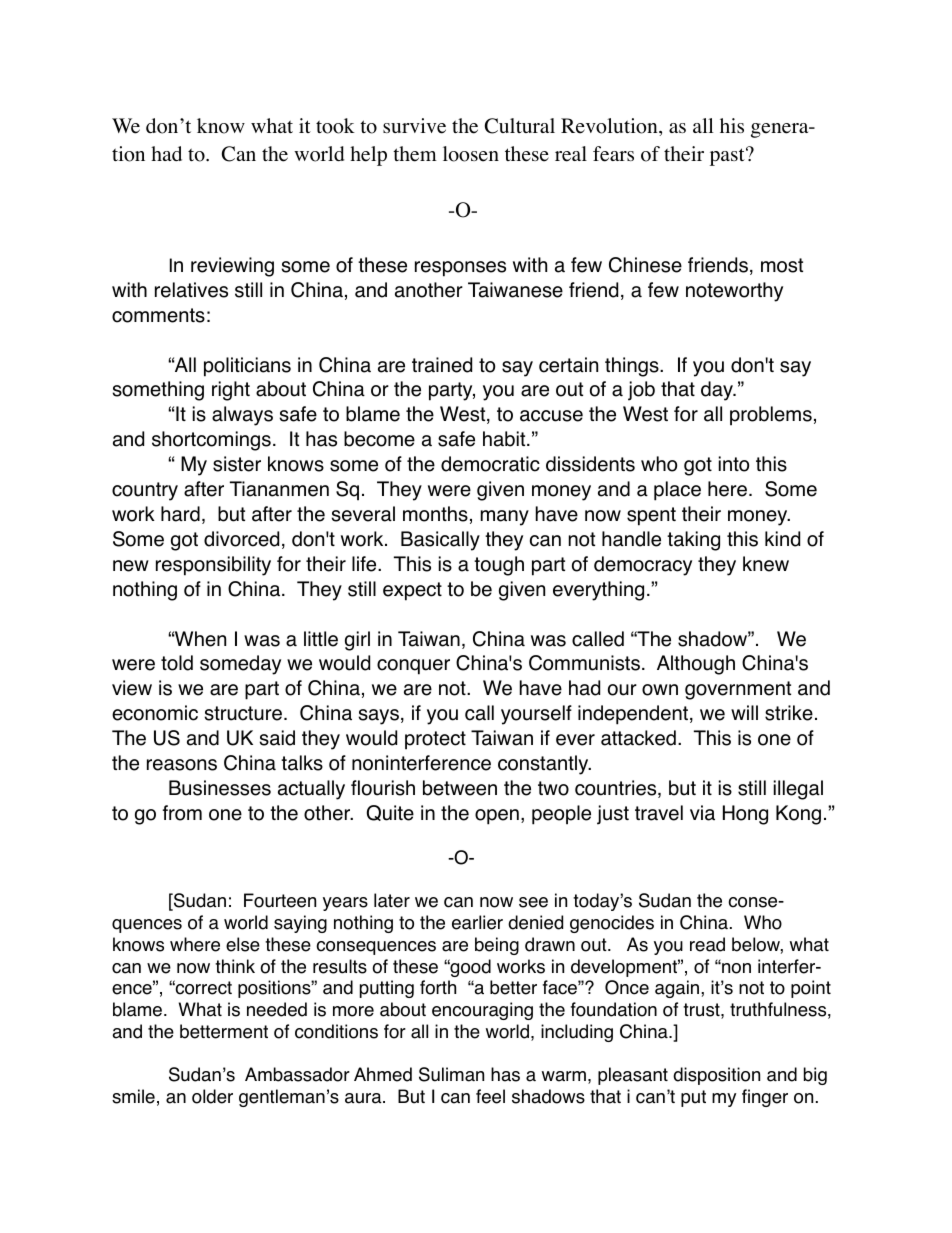 This screenshot has height=1233, width=952. I want to click on loosen, so click(471, 154).
